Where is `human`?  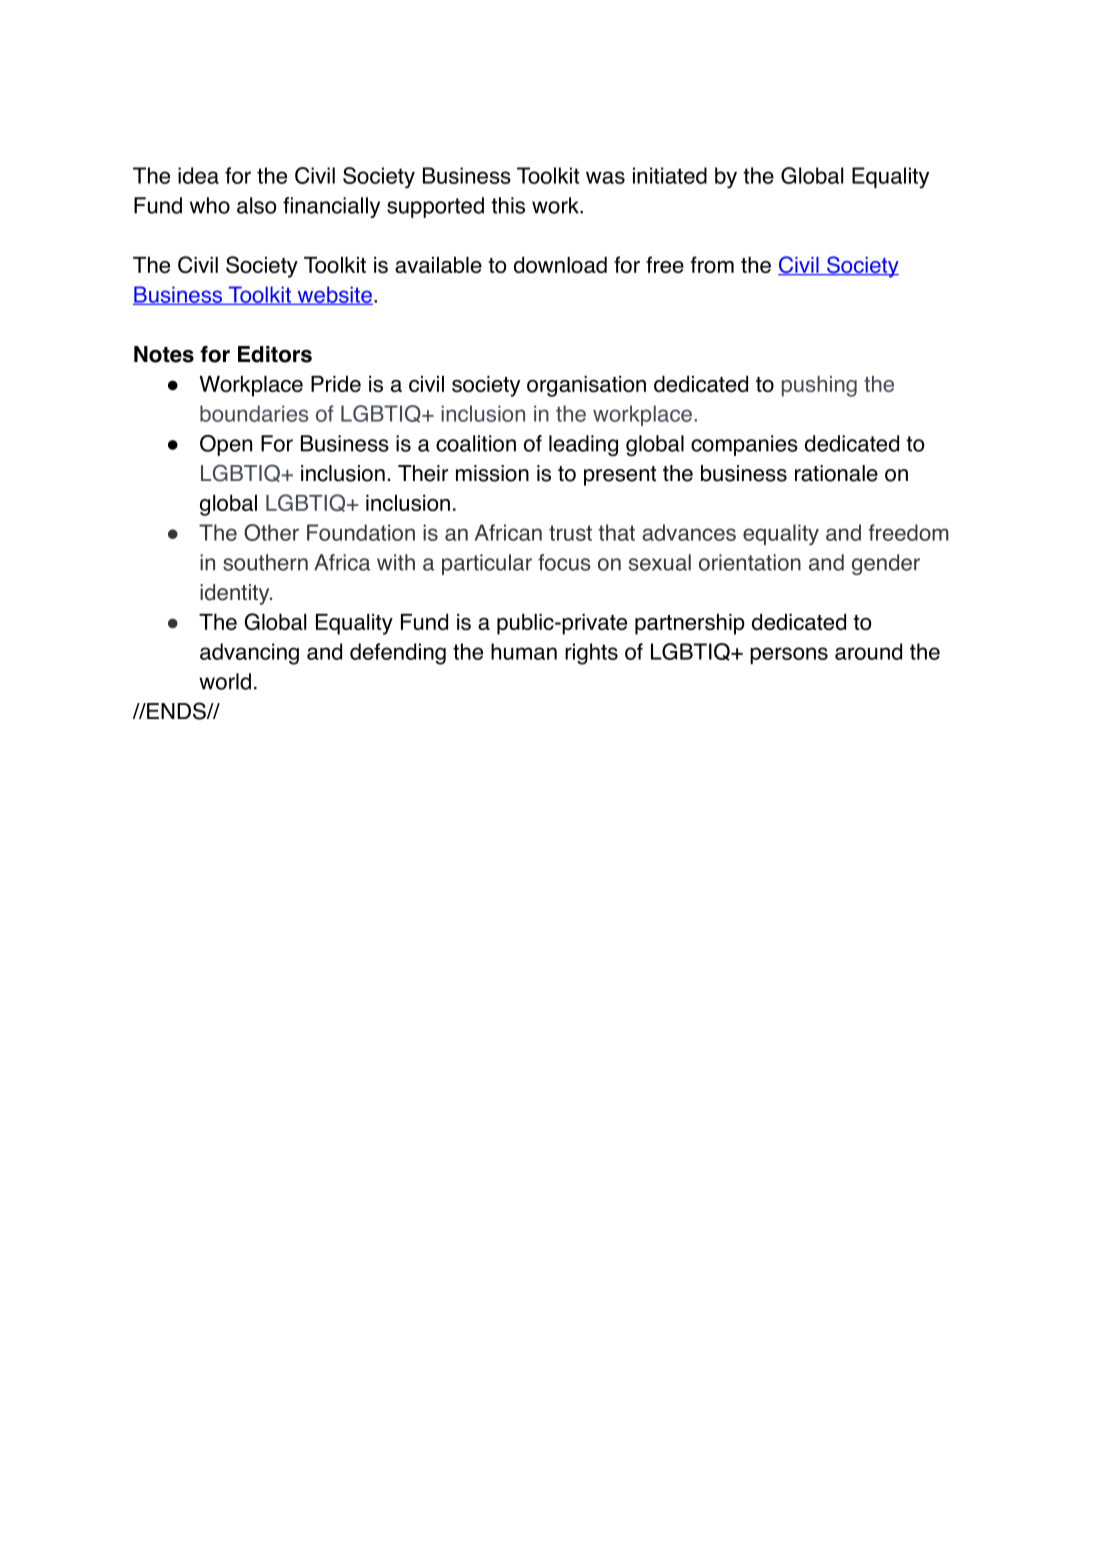
human is located at coordinates (524, 651).
